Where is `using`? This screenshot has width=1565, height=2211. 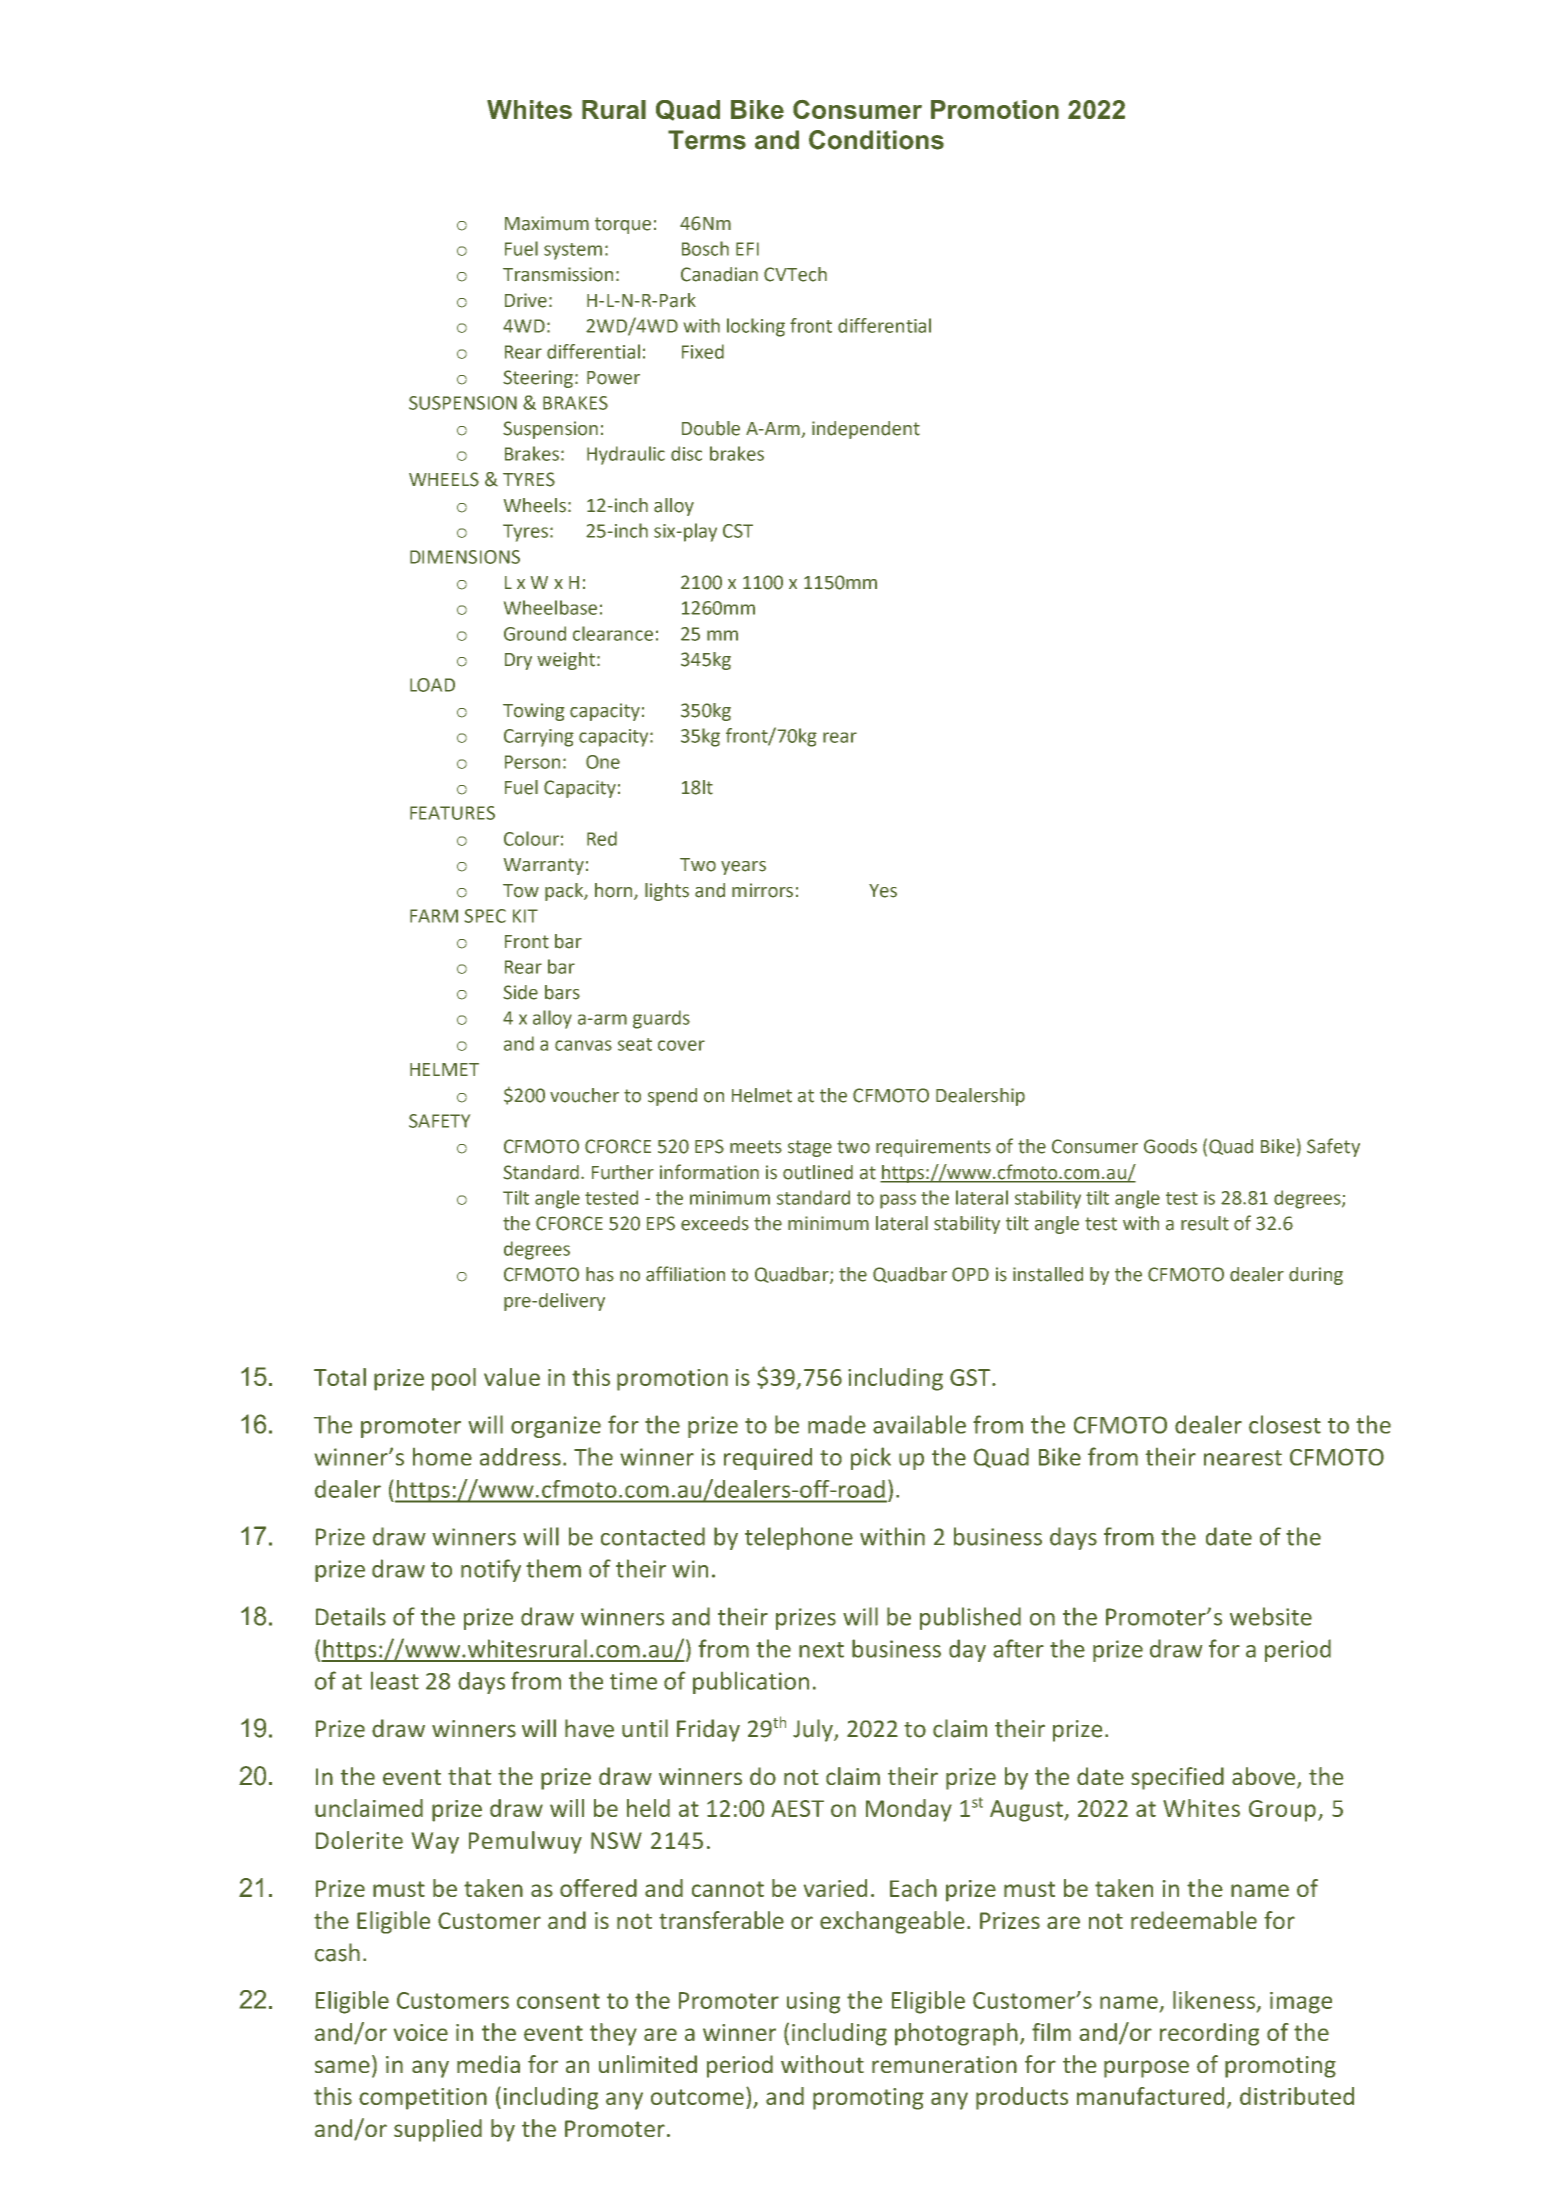
using is located at coordinates (813, 2003).
